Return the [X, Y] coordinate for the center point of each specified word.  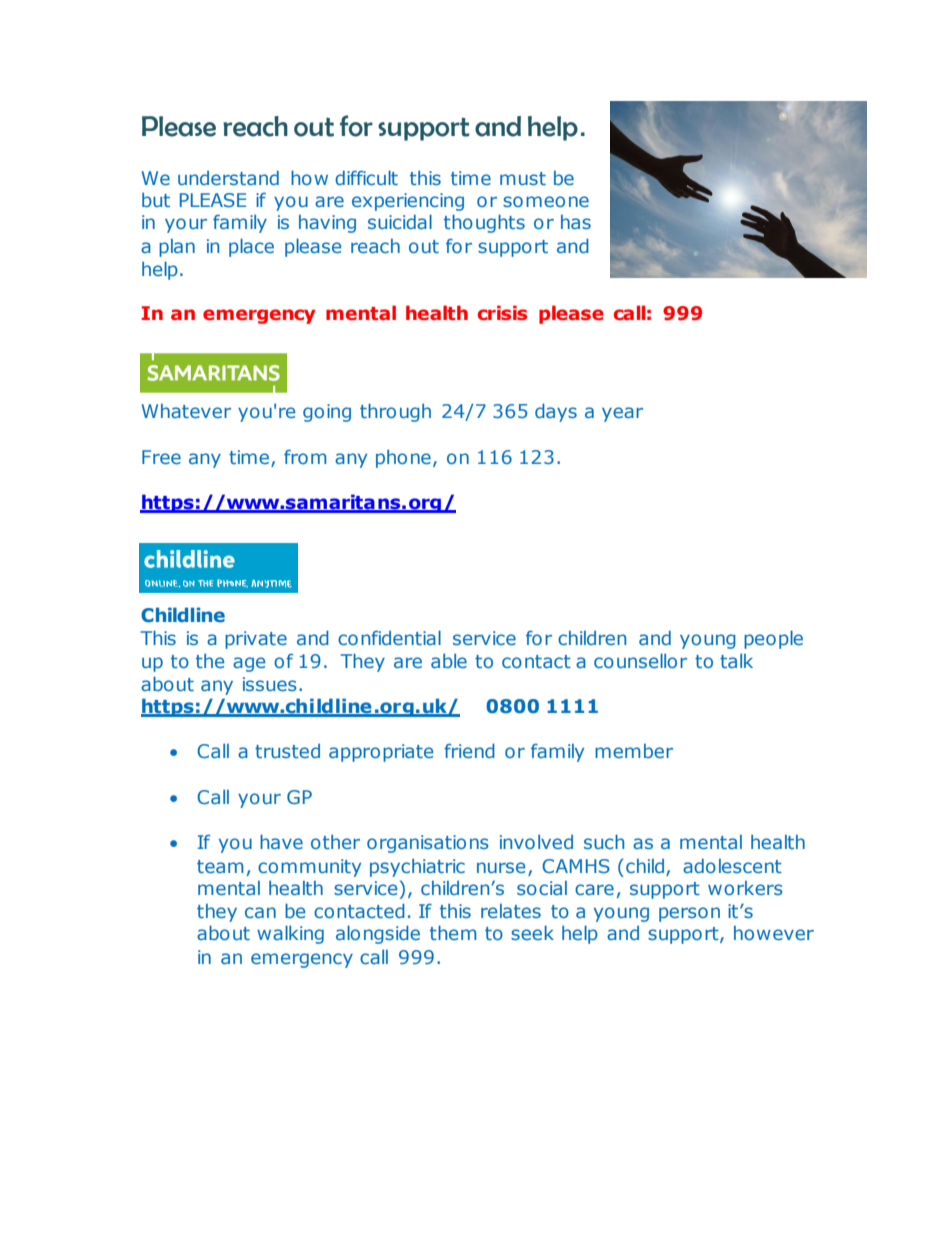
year [622, 414]
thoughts [484, 223]
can [260, 912]
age [249, 664]
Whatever [186, 411]
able [449, 661]
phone [403, 459]
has [576, 222]
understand [228, 178]
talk [736, 661]
